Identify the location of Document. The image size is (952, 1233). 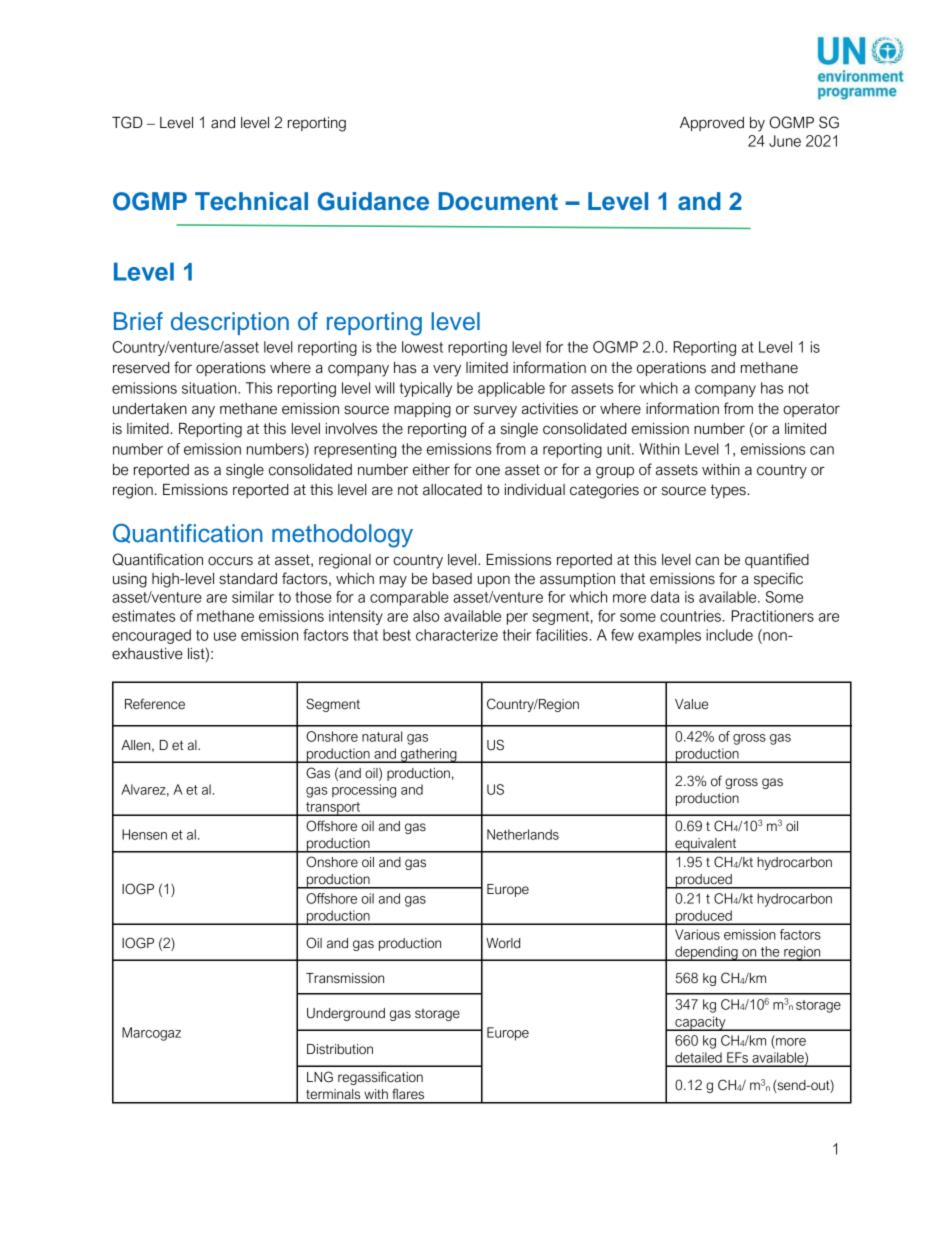
(498, 201).
